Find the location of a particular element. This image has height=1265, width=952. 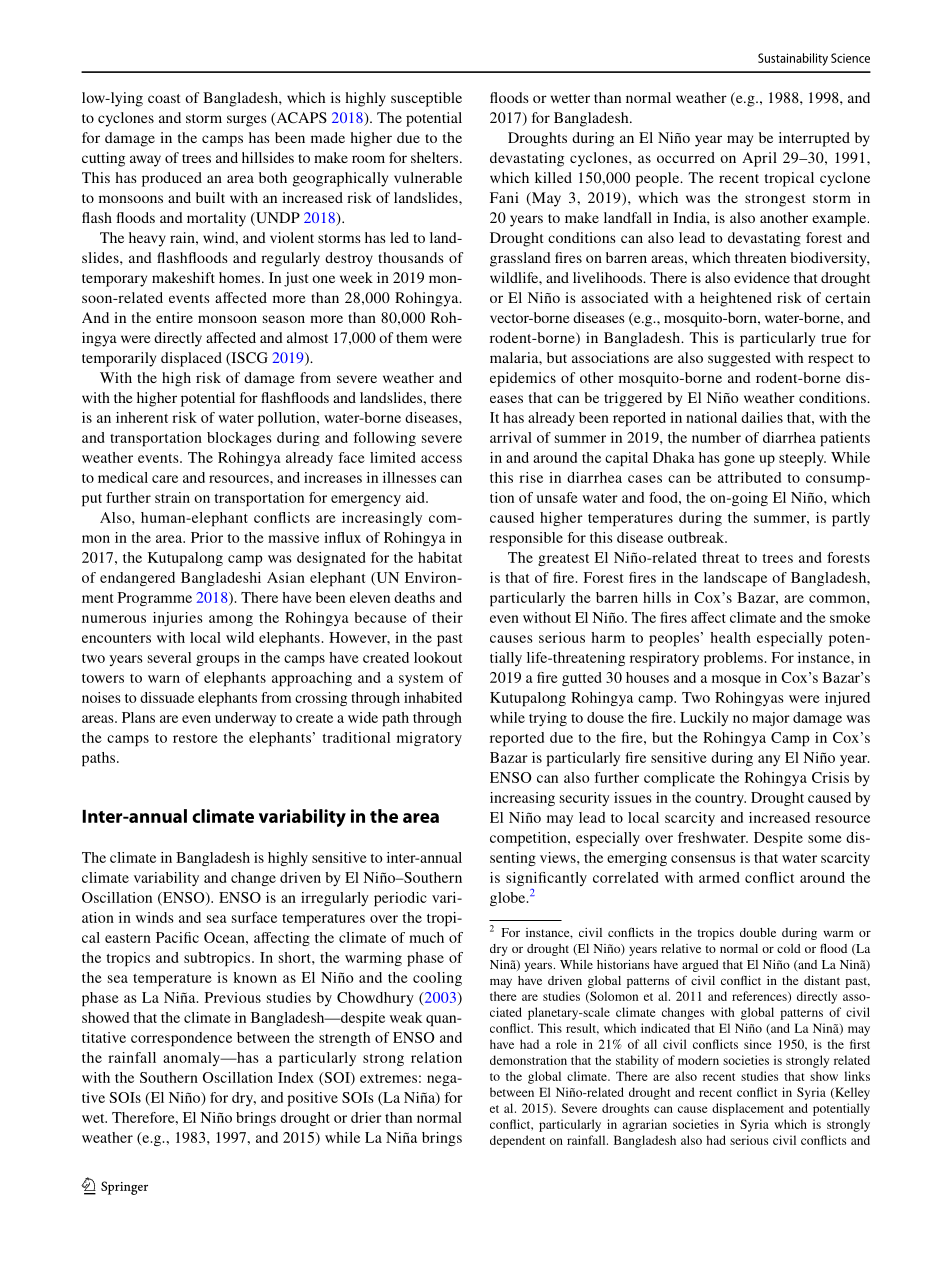

coast is located at coordinates (164, 98).
